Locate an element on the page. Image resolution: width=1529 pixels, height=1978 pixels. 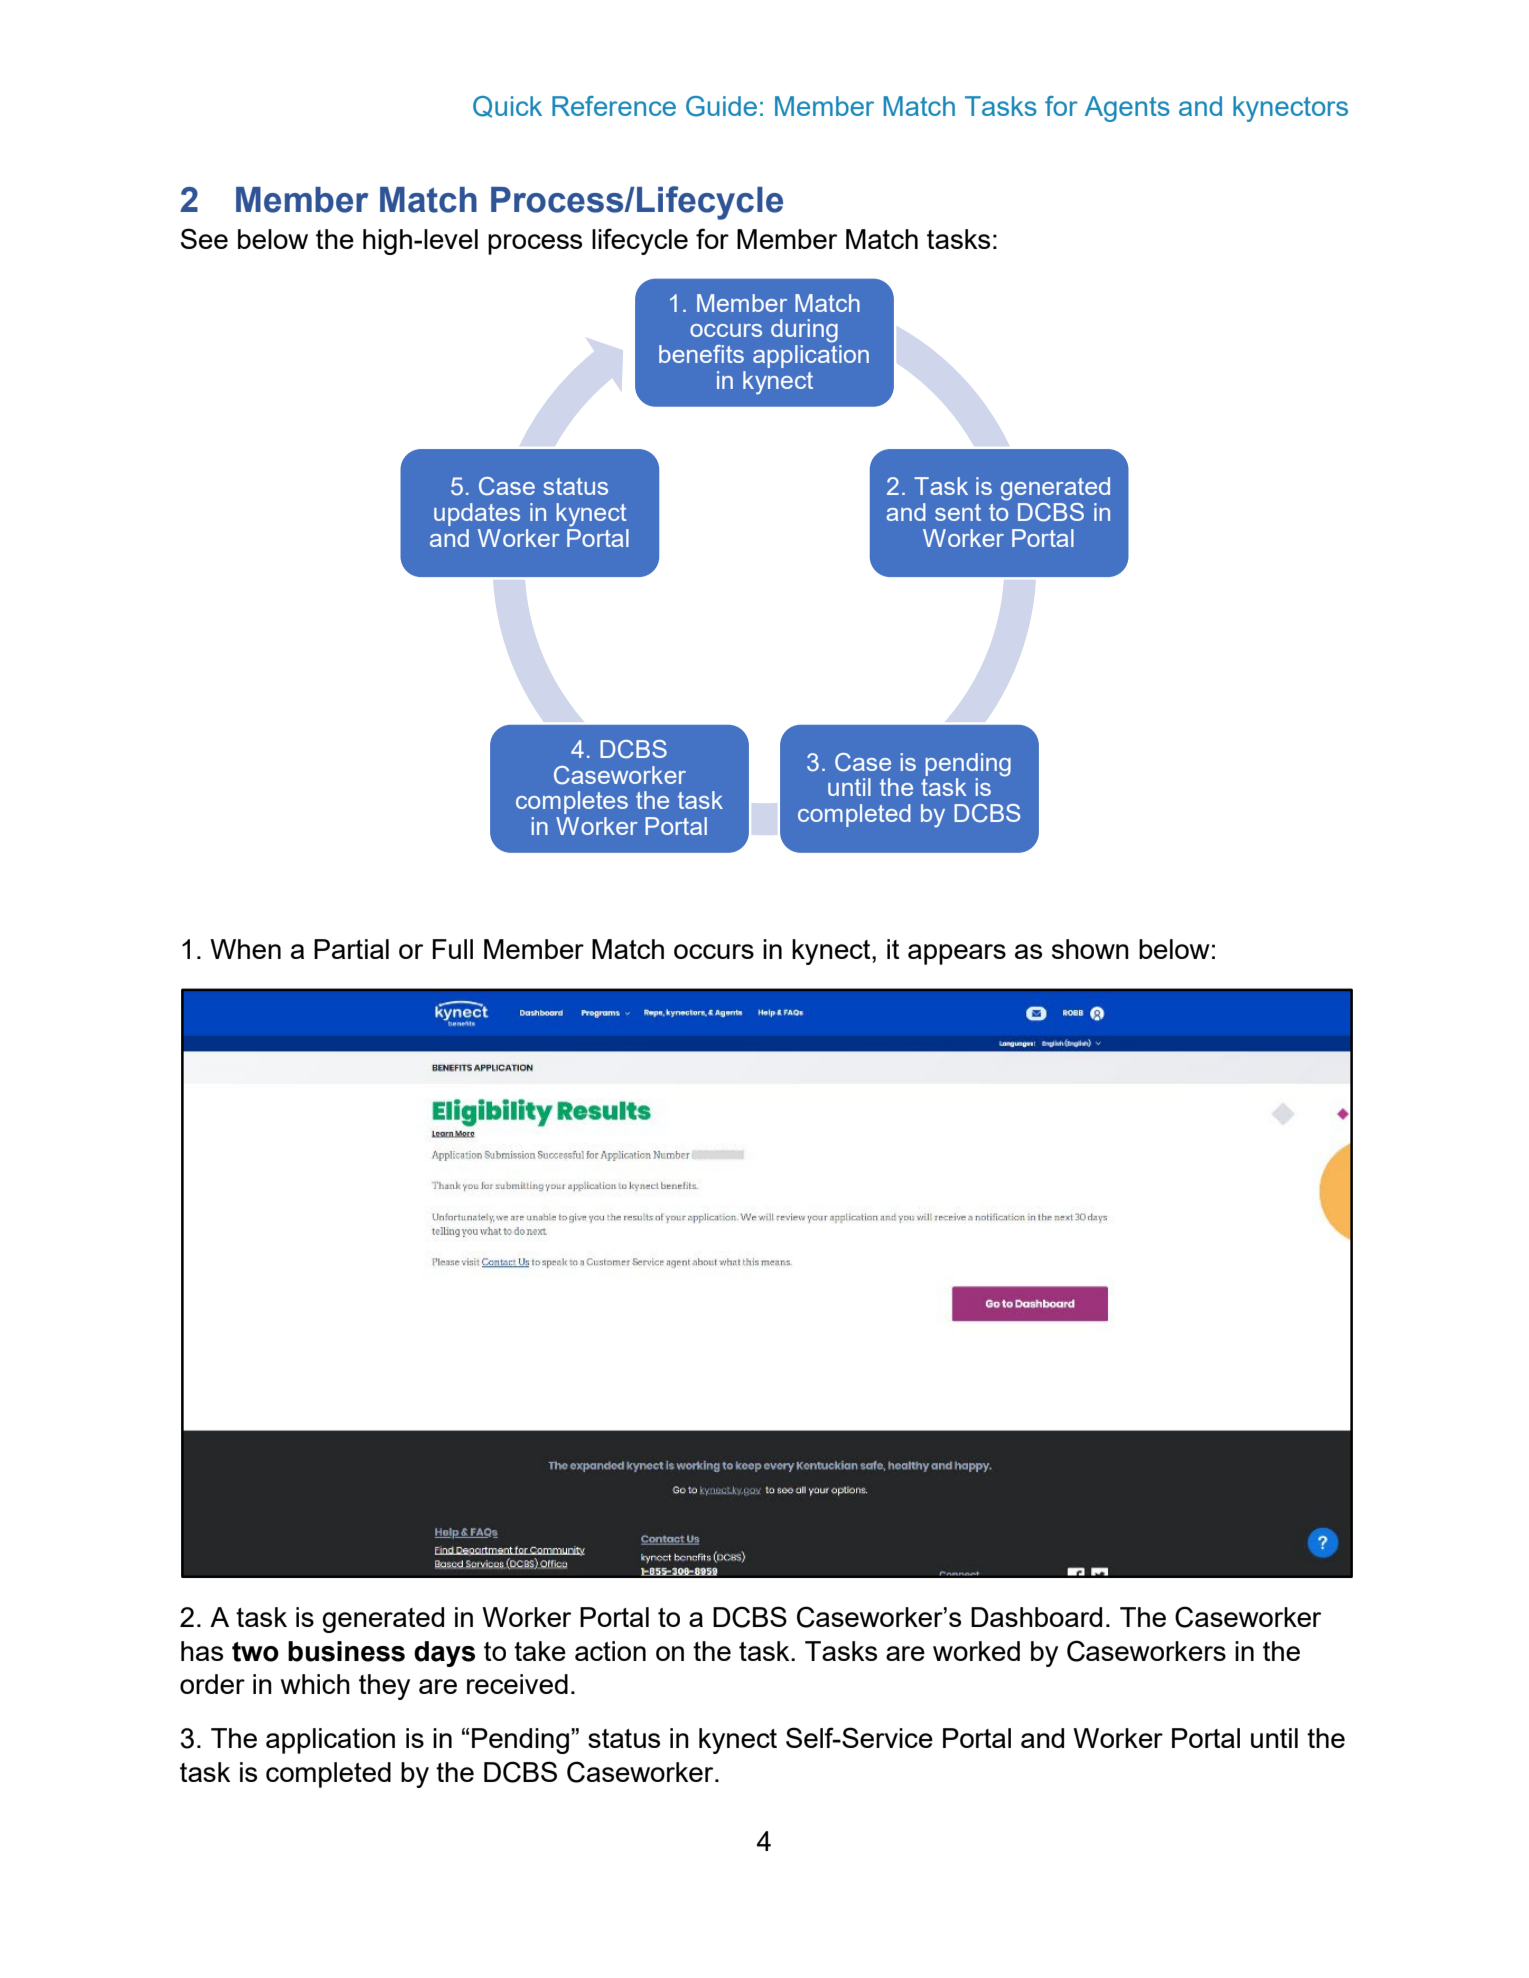
completes is located at coordinates (572, 802).
